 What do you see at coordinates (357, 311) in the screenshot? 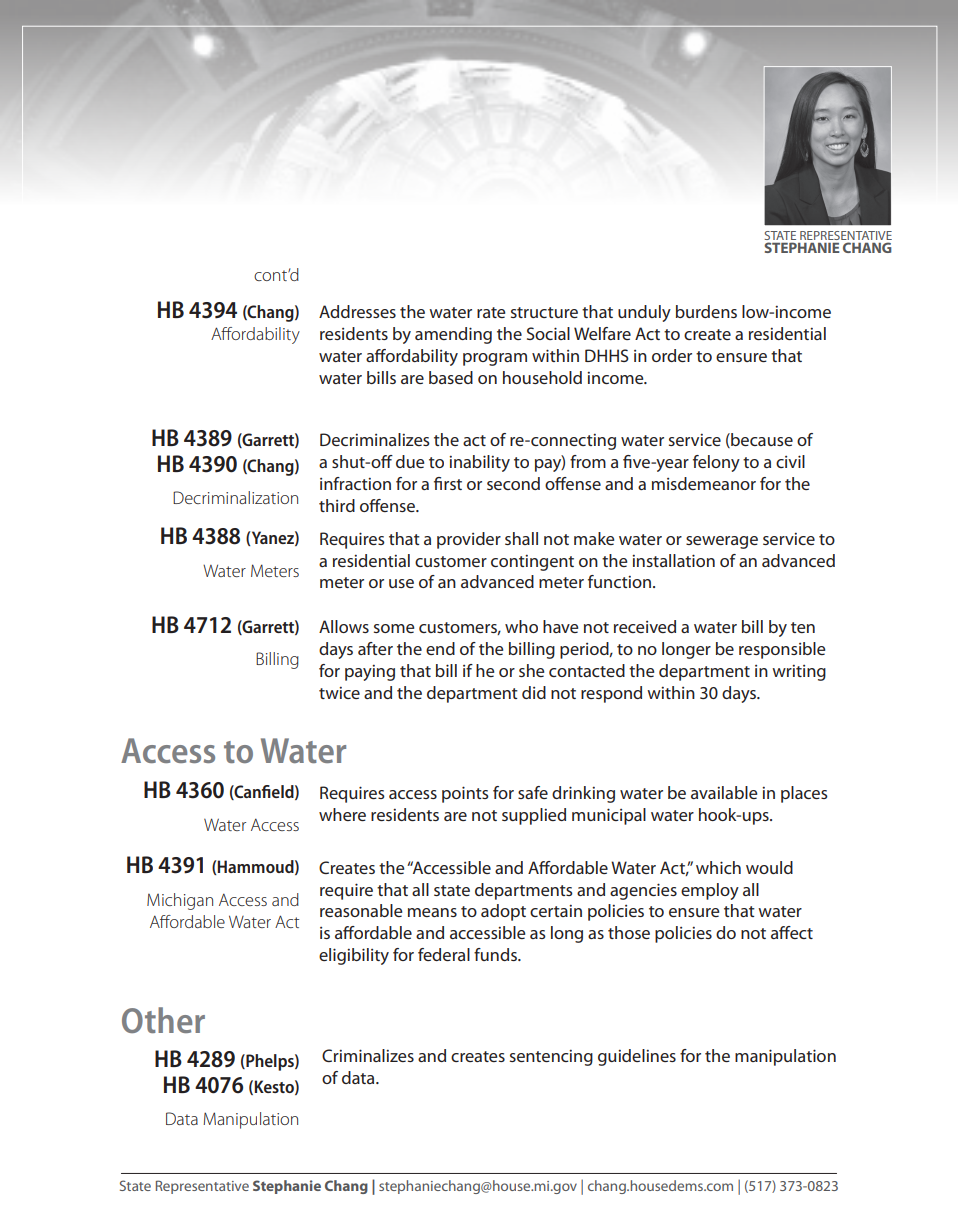
I see `Addresses` at bounding box center [357, 311].
